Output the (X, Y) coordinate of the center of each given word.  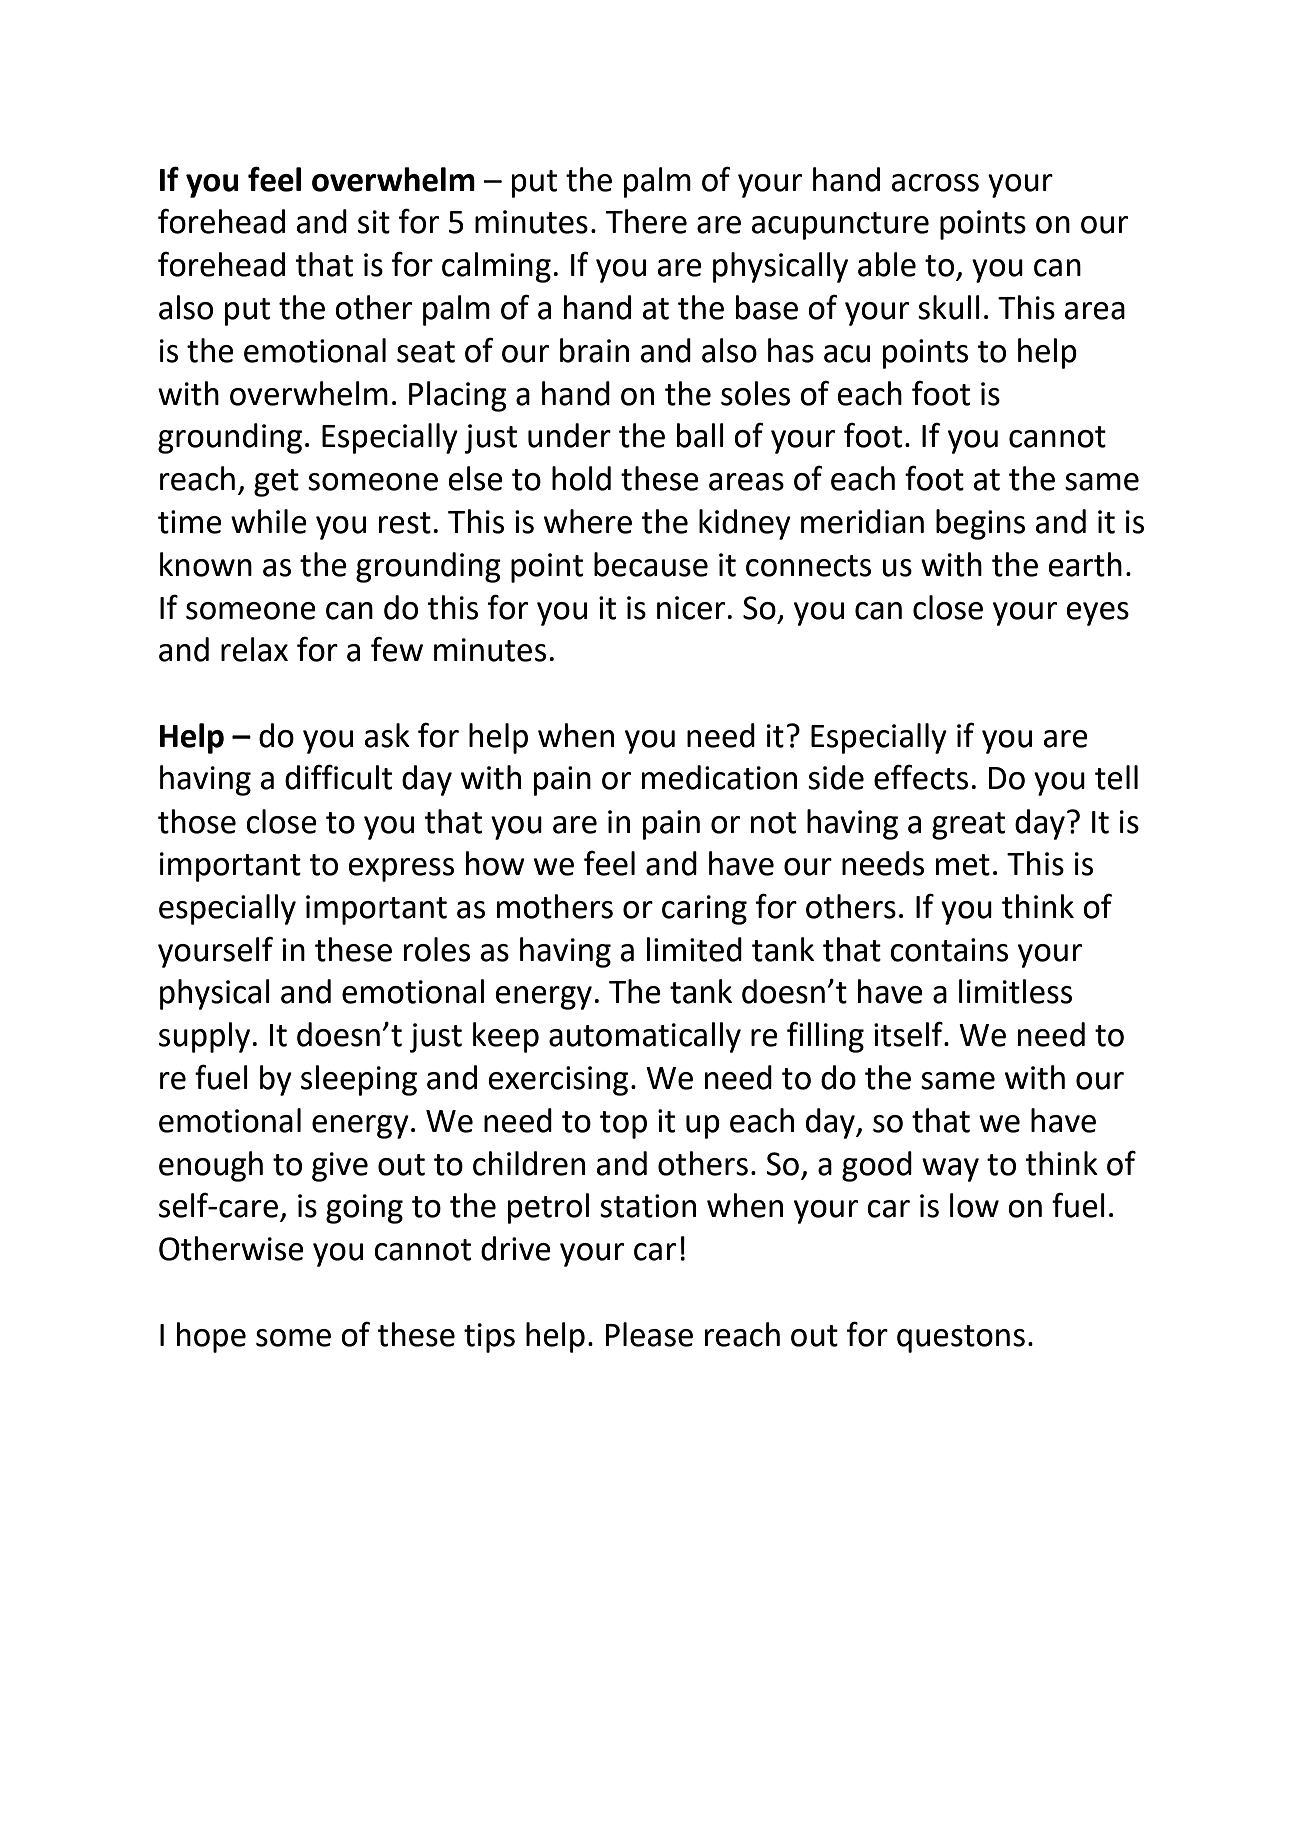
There (646, 221)
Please (649, 1334)
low (974, 1205)
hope (211, 1337)
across (935, 183)
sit (374, 222)
